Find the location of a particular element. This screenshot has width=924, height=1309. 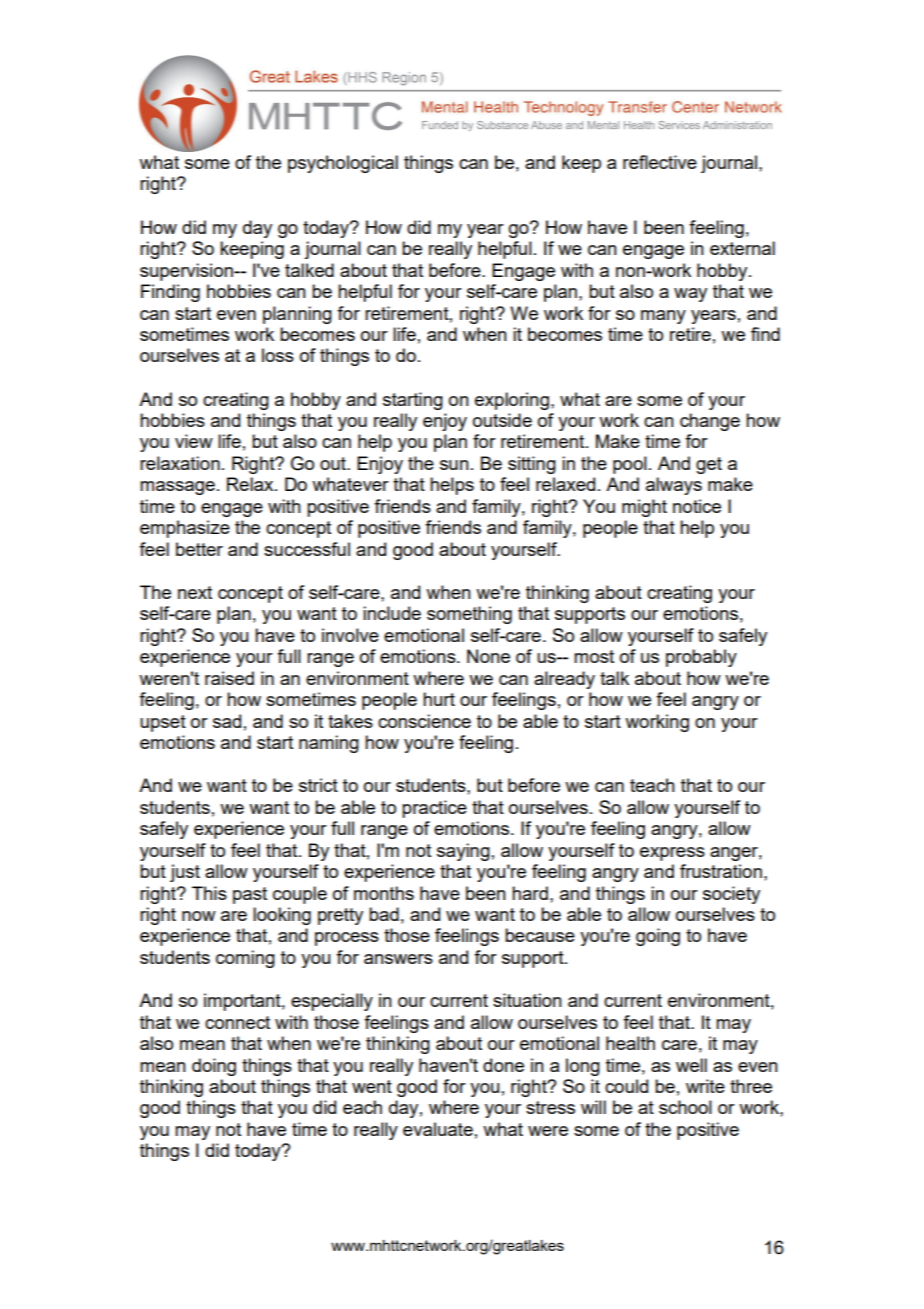

outside is located at coordinates (502, 420).
